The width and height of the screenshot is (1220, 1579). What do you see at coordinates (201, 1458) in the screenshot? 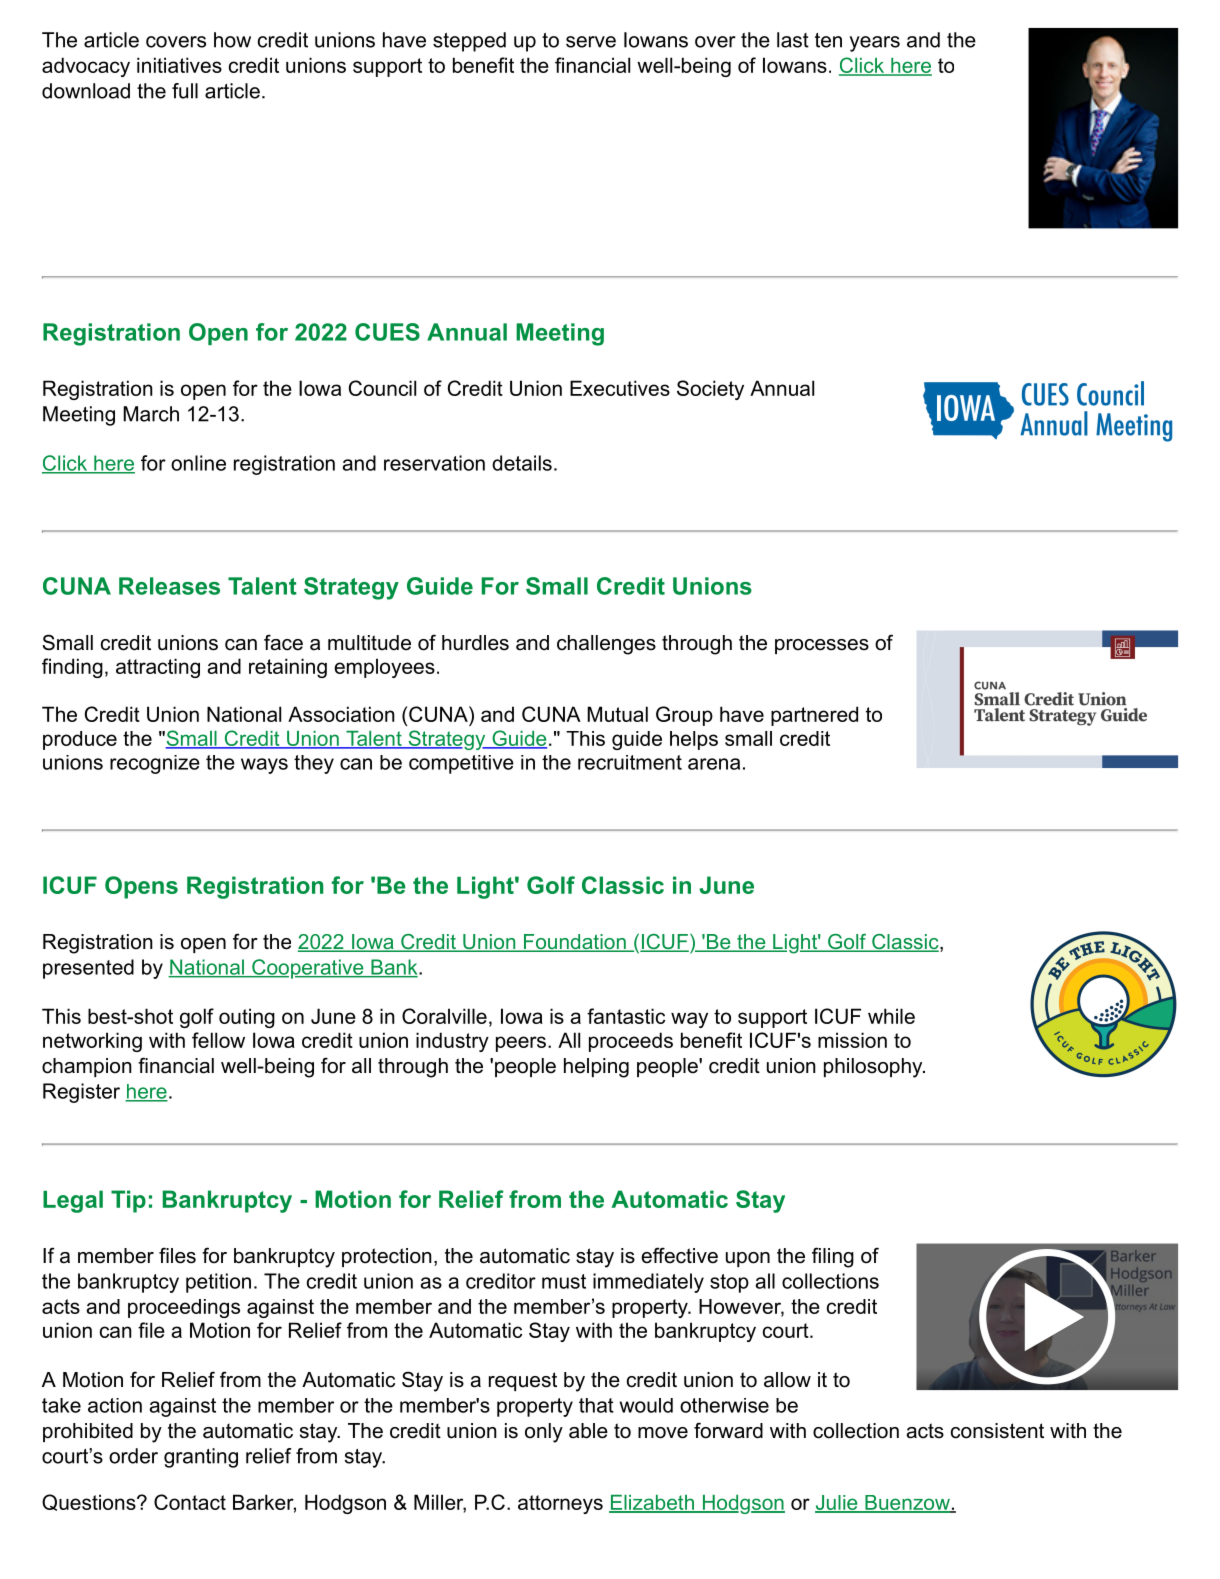
I see `granting` at bounding box center [201, 1458].
